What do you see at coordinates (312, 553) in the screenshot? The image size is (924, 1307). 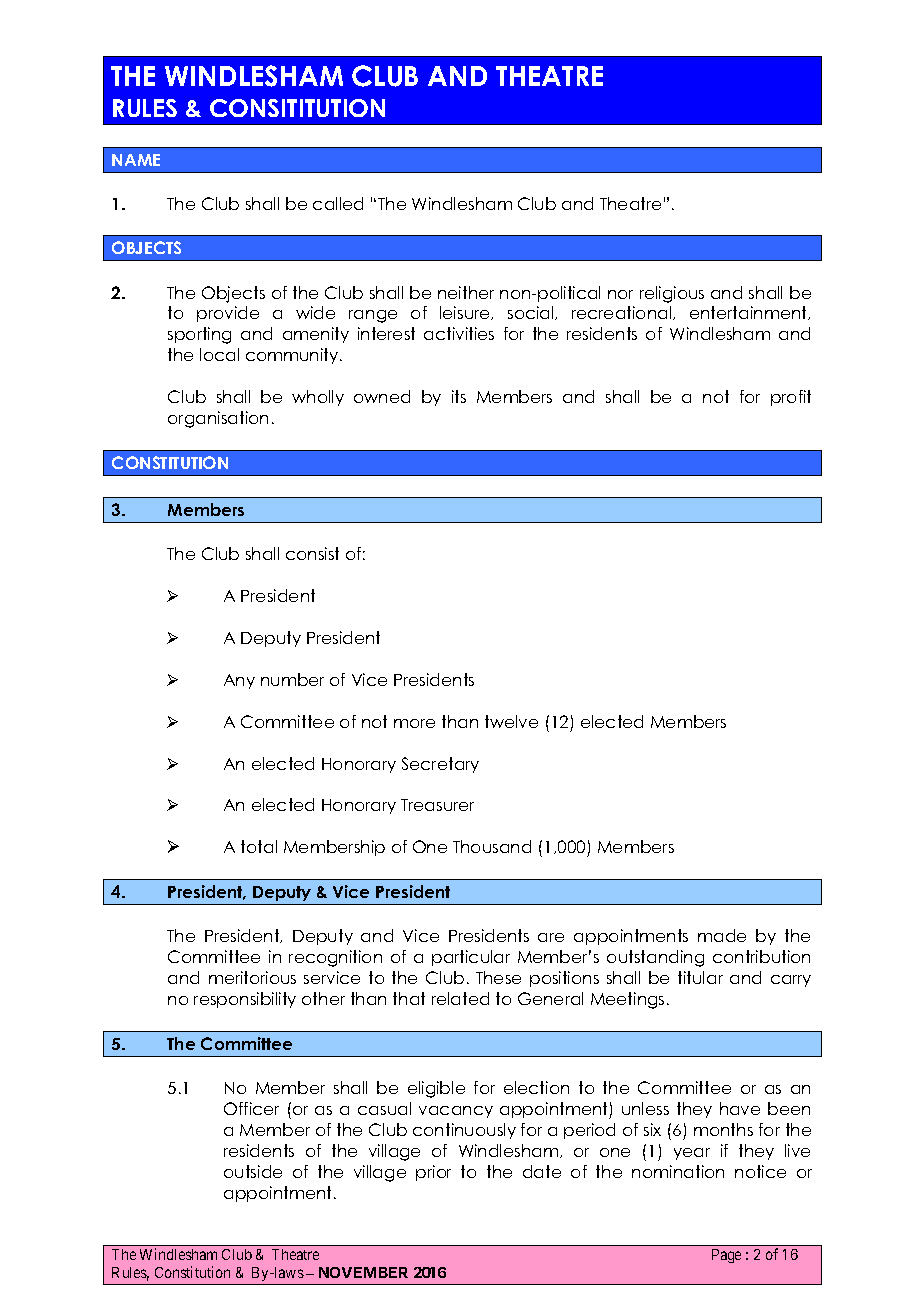 I see `consist` at bounding box center [312, 553].
